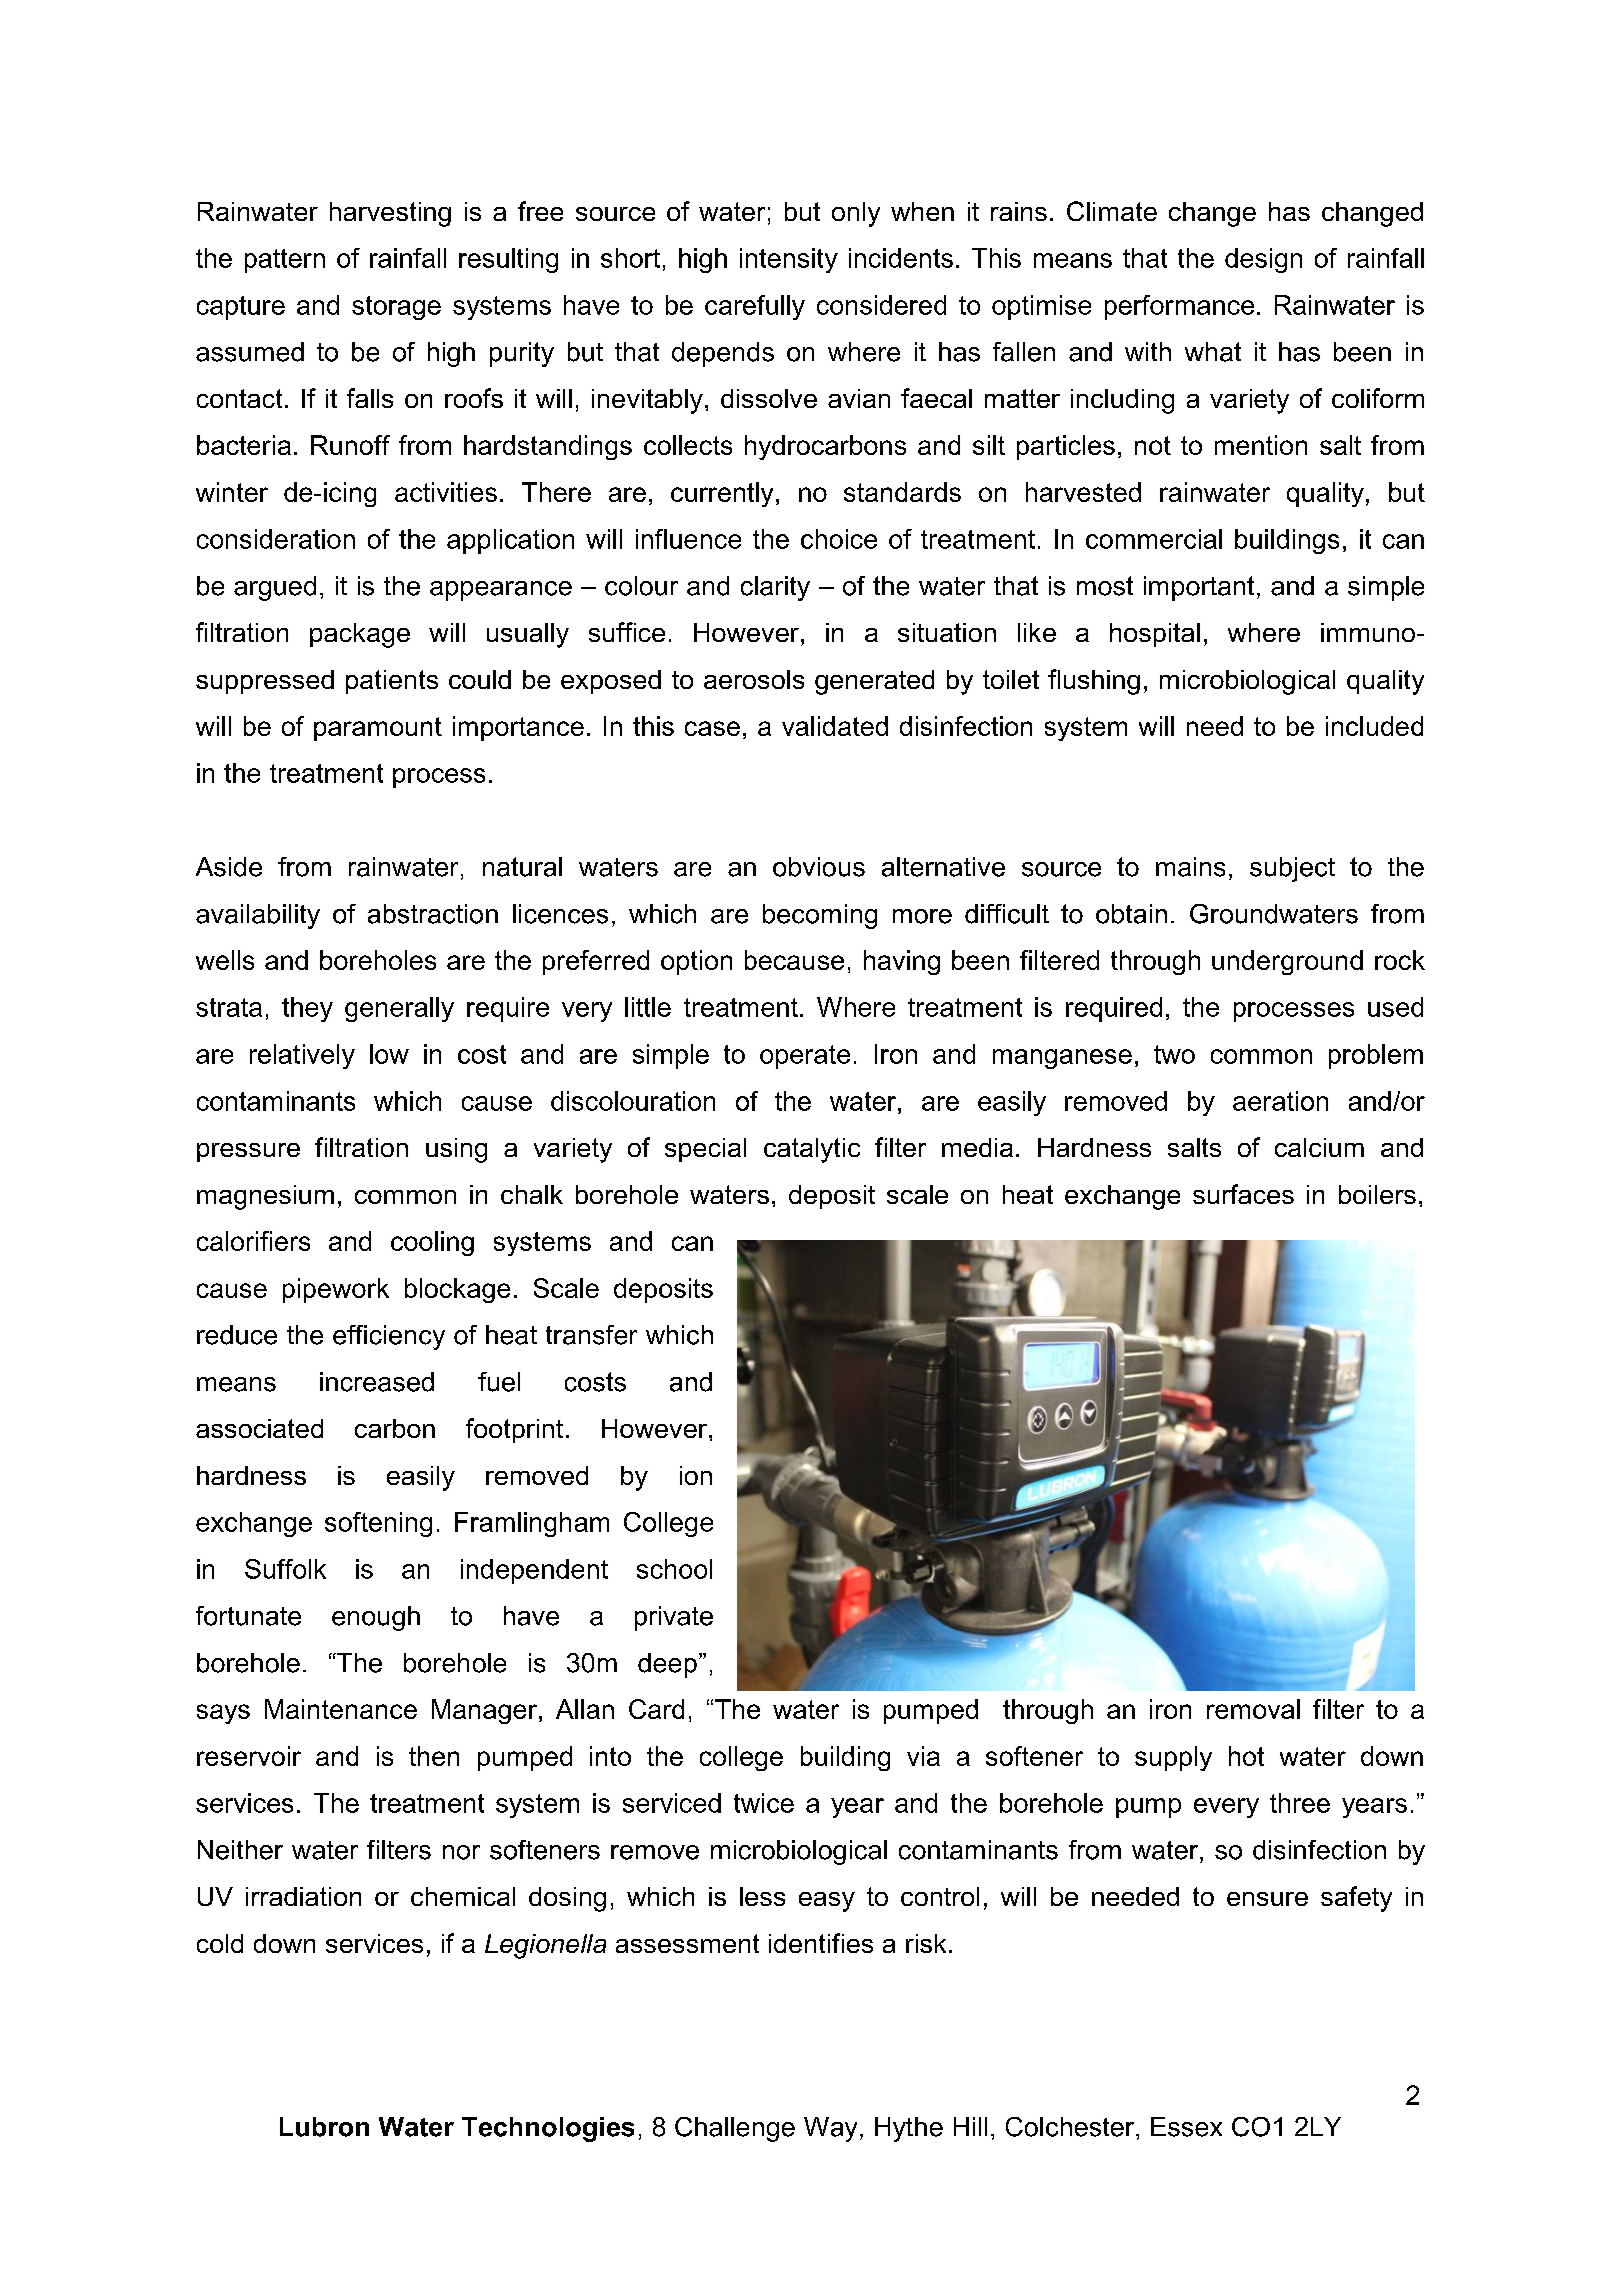 The height and width of the screenshot is (2285, 1616). What do you see at coordinates (830, 2129) in the screenshot?
I see `Way` at bounding box center [830, 2129].
